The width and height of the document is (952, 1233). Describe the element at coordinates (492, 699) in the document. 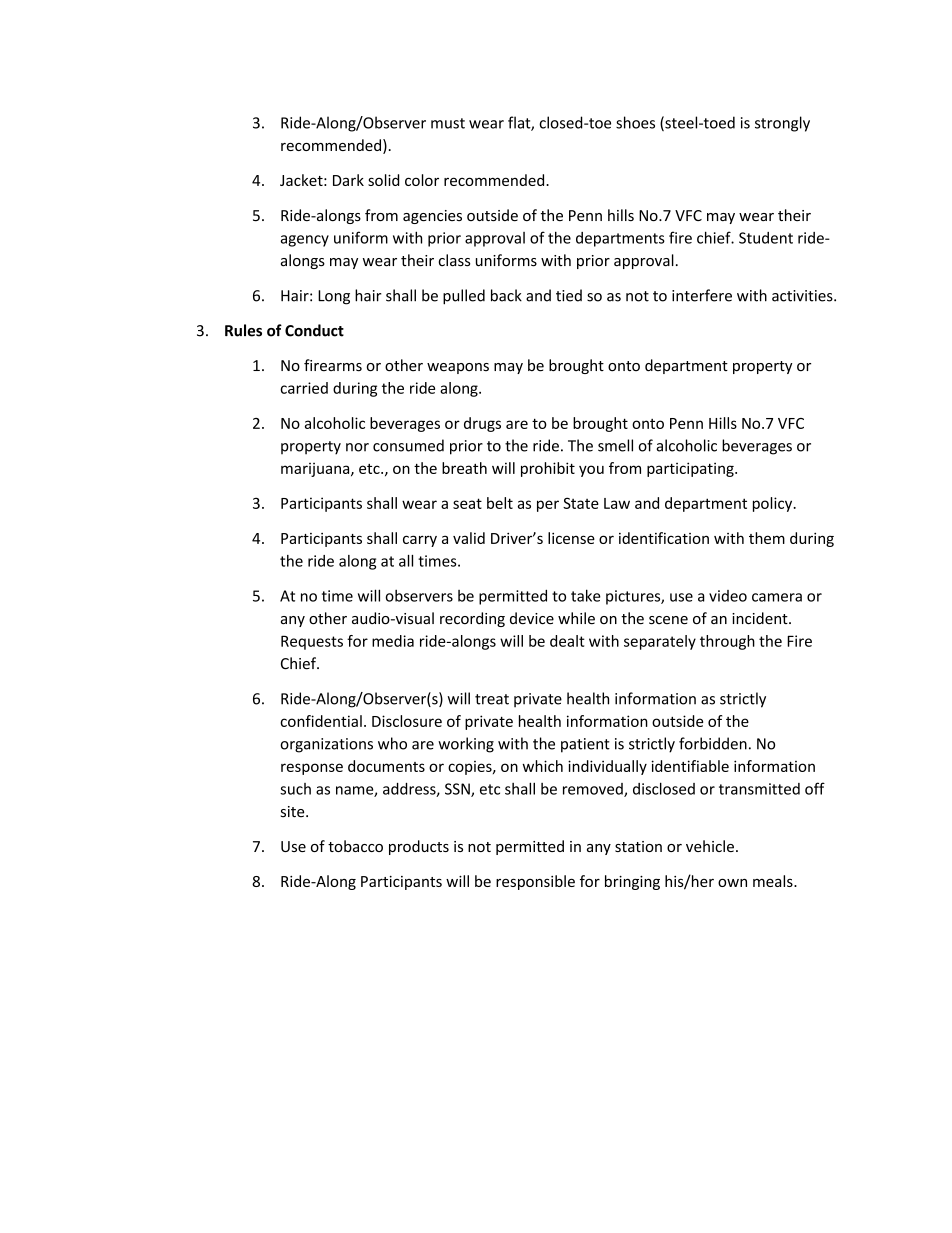

I see `treat` at that location.
